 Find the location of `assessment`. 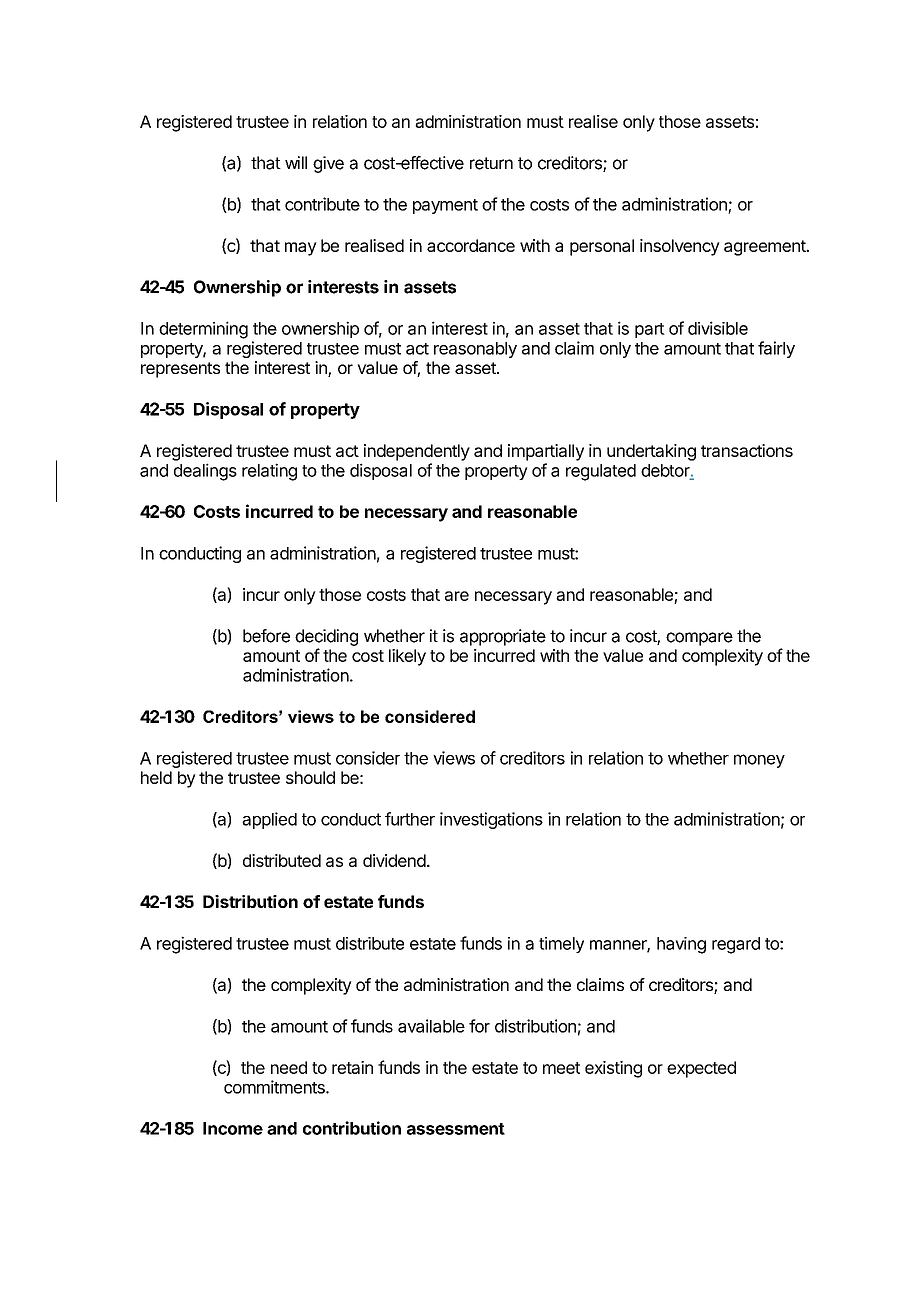

assessment is located at coordinates (456, 1129).
